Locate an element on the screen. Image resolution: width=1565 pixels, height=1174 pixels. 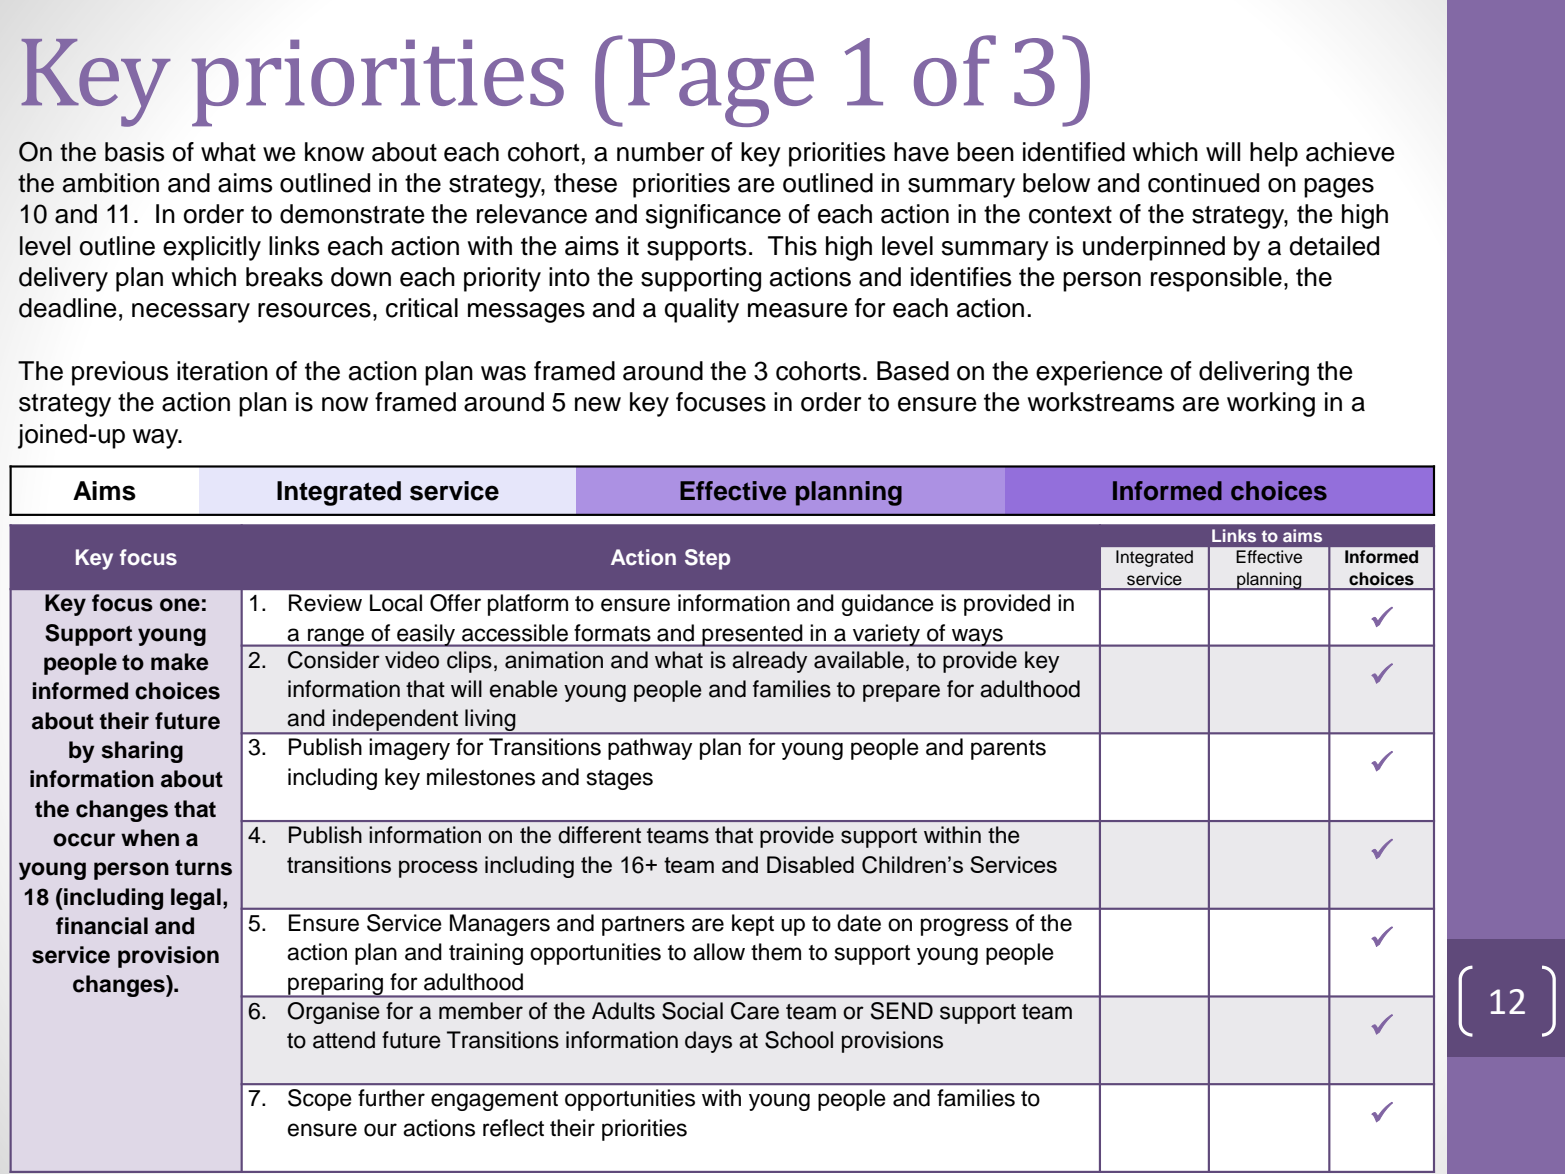
presented is located at coordinates (753, 635).
